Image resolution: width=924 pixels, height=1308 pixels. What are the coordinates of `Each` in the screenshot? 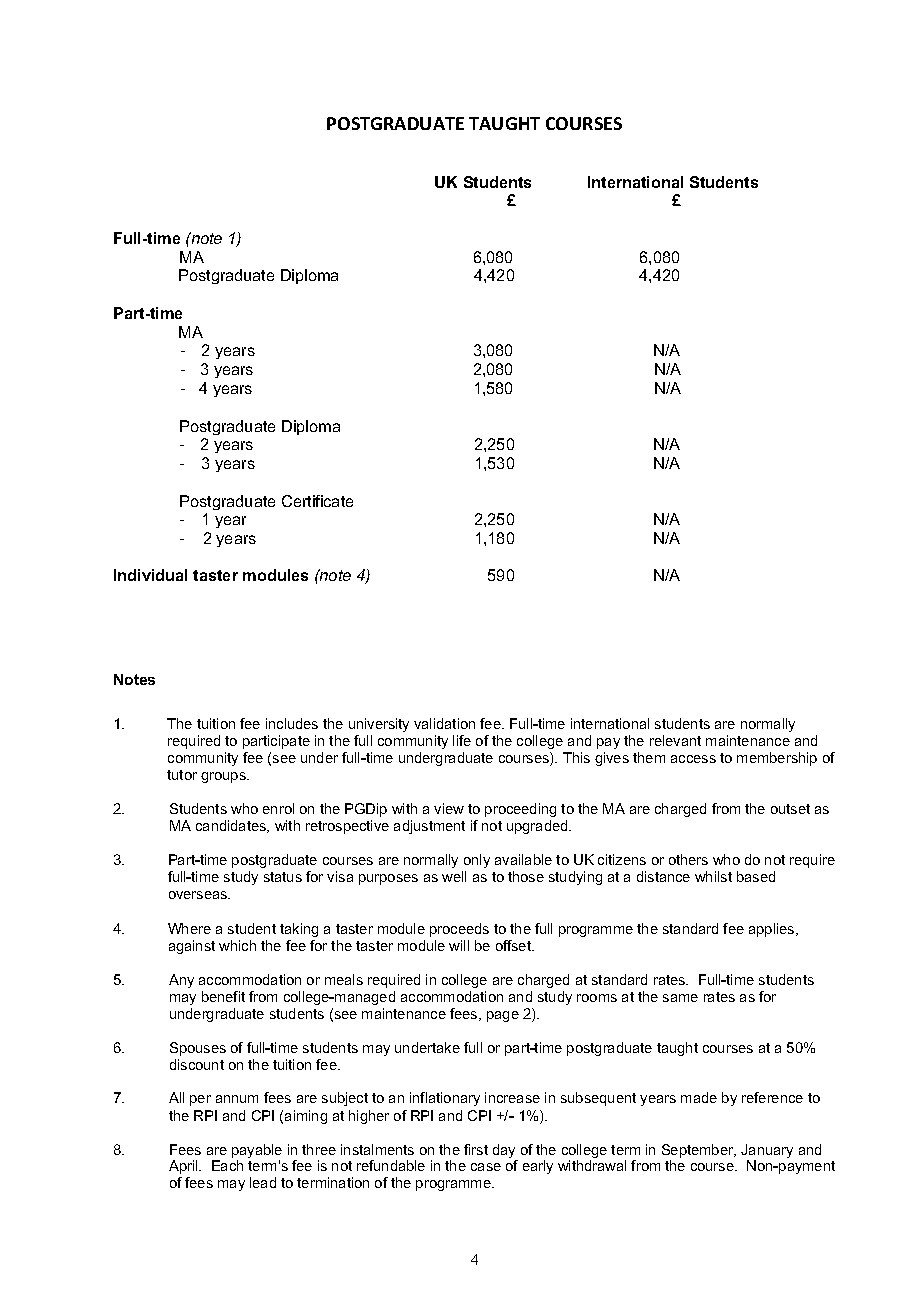 It's located at (227, 1165).
